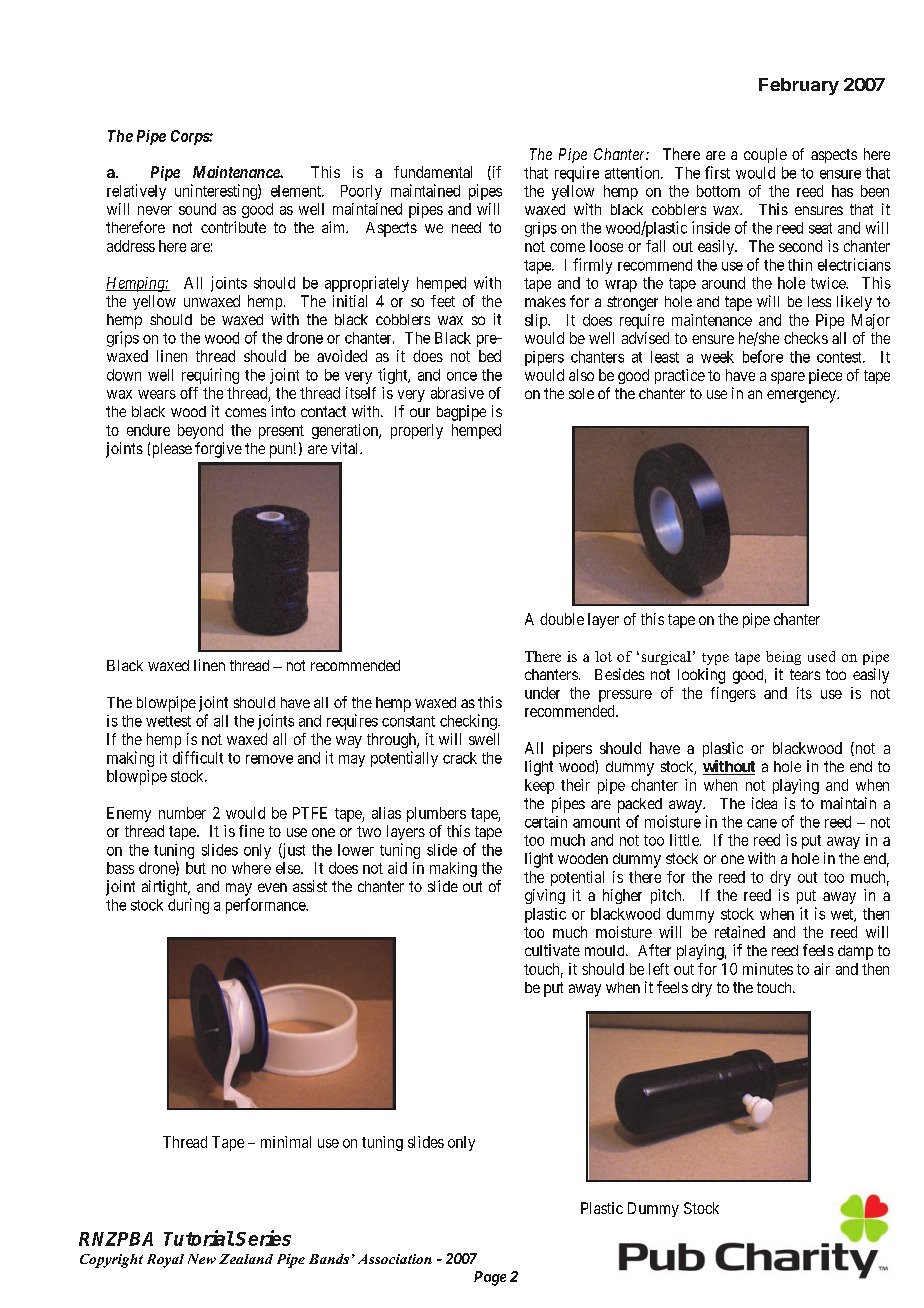 The height and width of the screenshot is (1308, 924). I want to click on wettest, so click(168, 721).
